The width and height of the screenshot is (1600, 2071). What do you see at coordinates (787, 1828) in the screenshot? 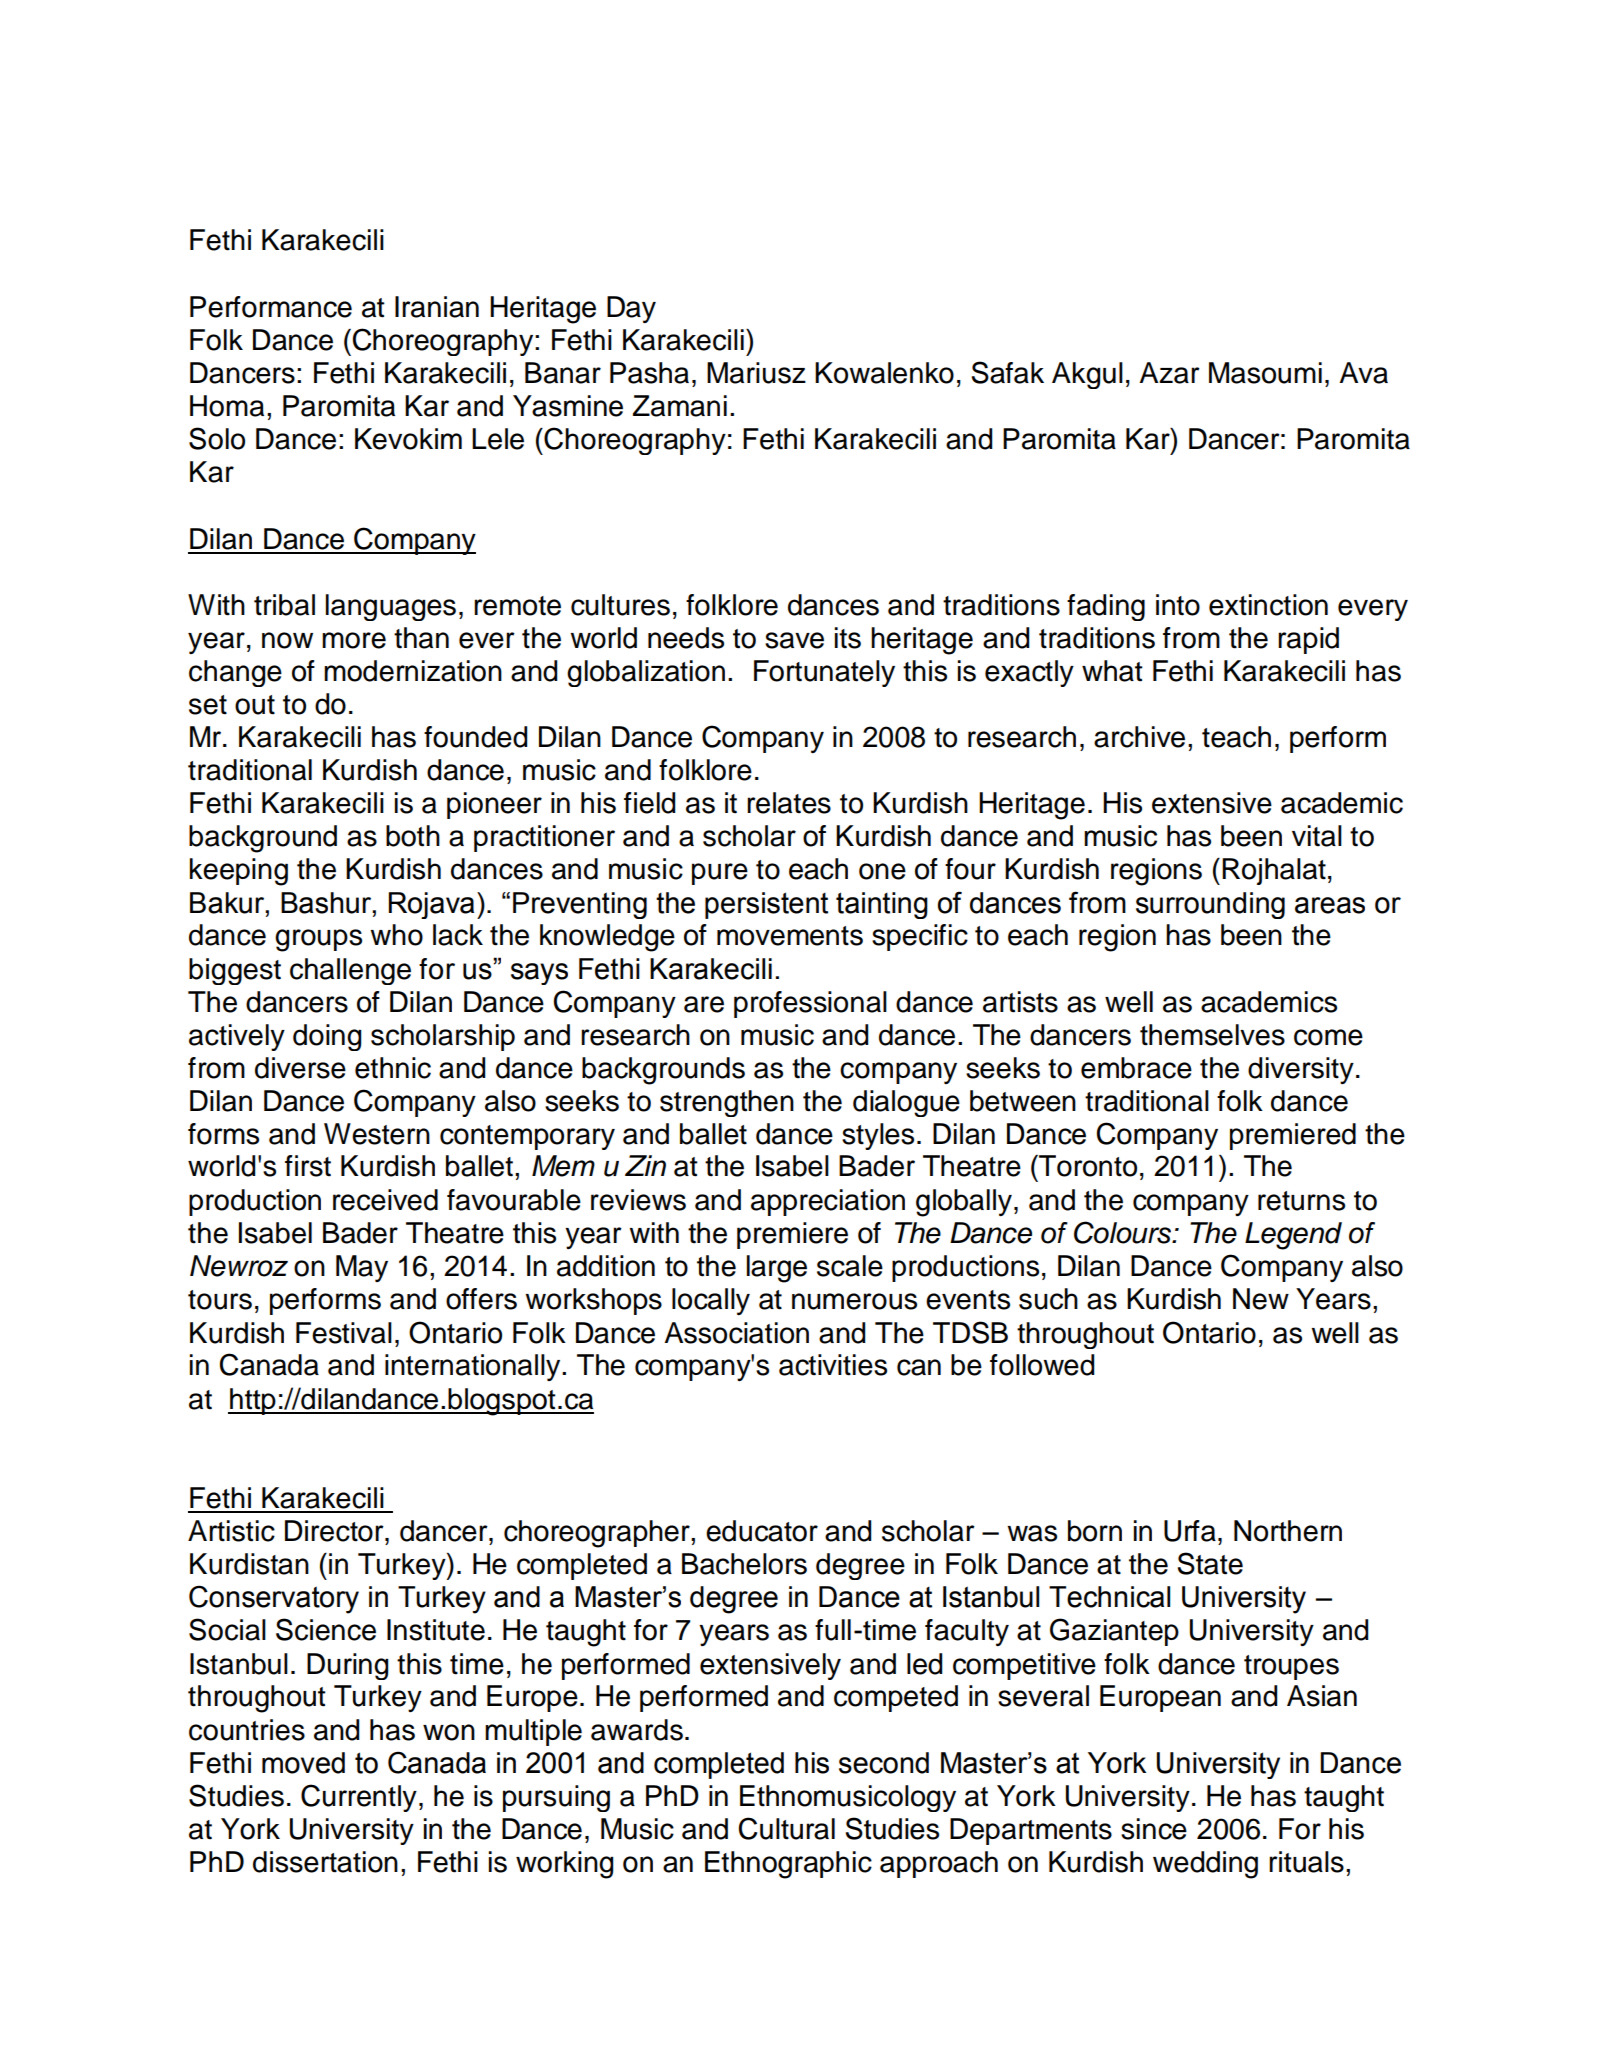
I see `Cultural` at bounding box center [787, 1828].
